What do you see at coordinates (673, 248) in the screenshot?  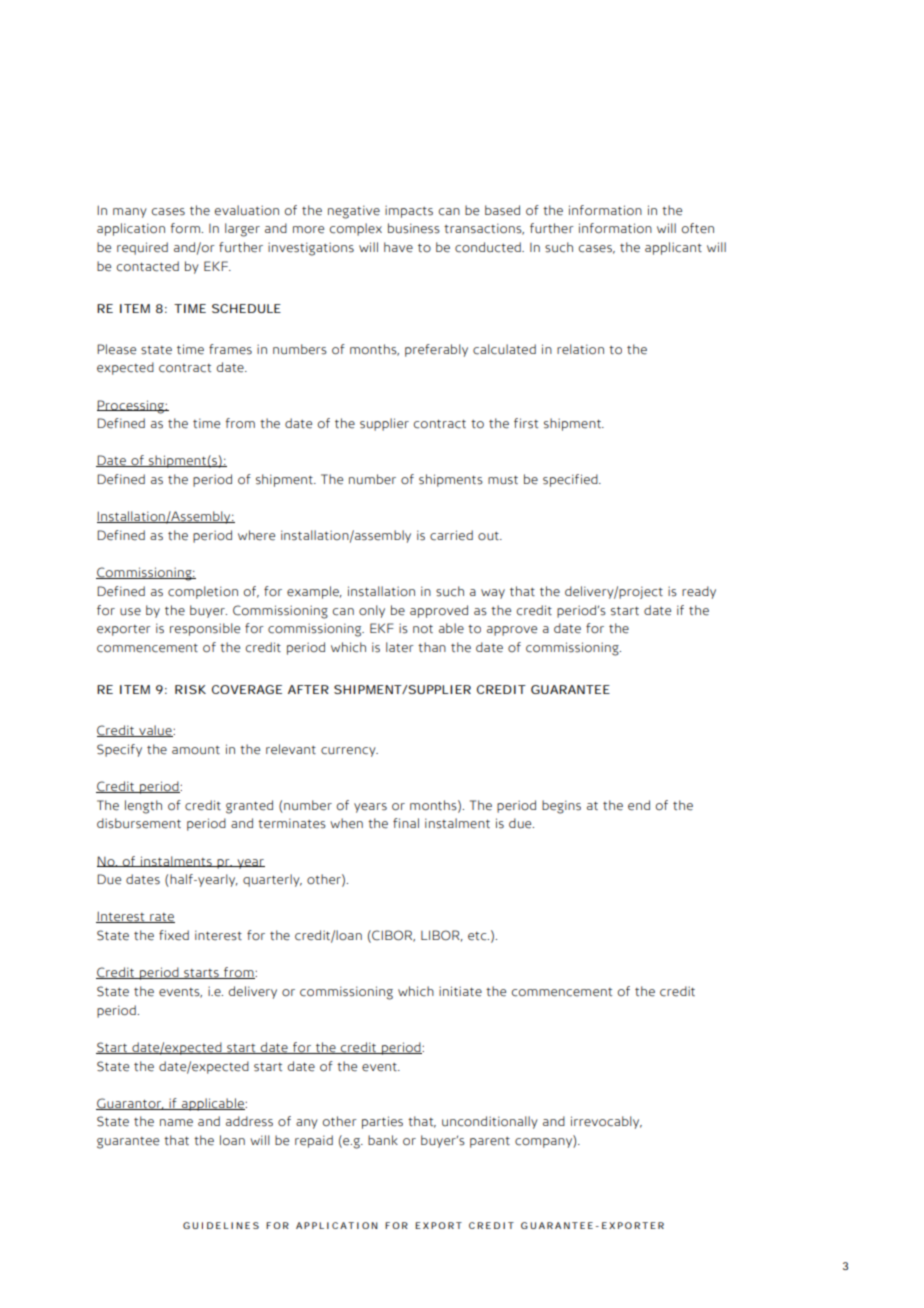 I see `applicant` at bounding box center [673, 248].
